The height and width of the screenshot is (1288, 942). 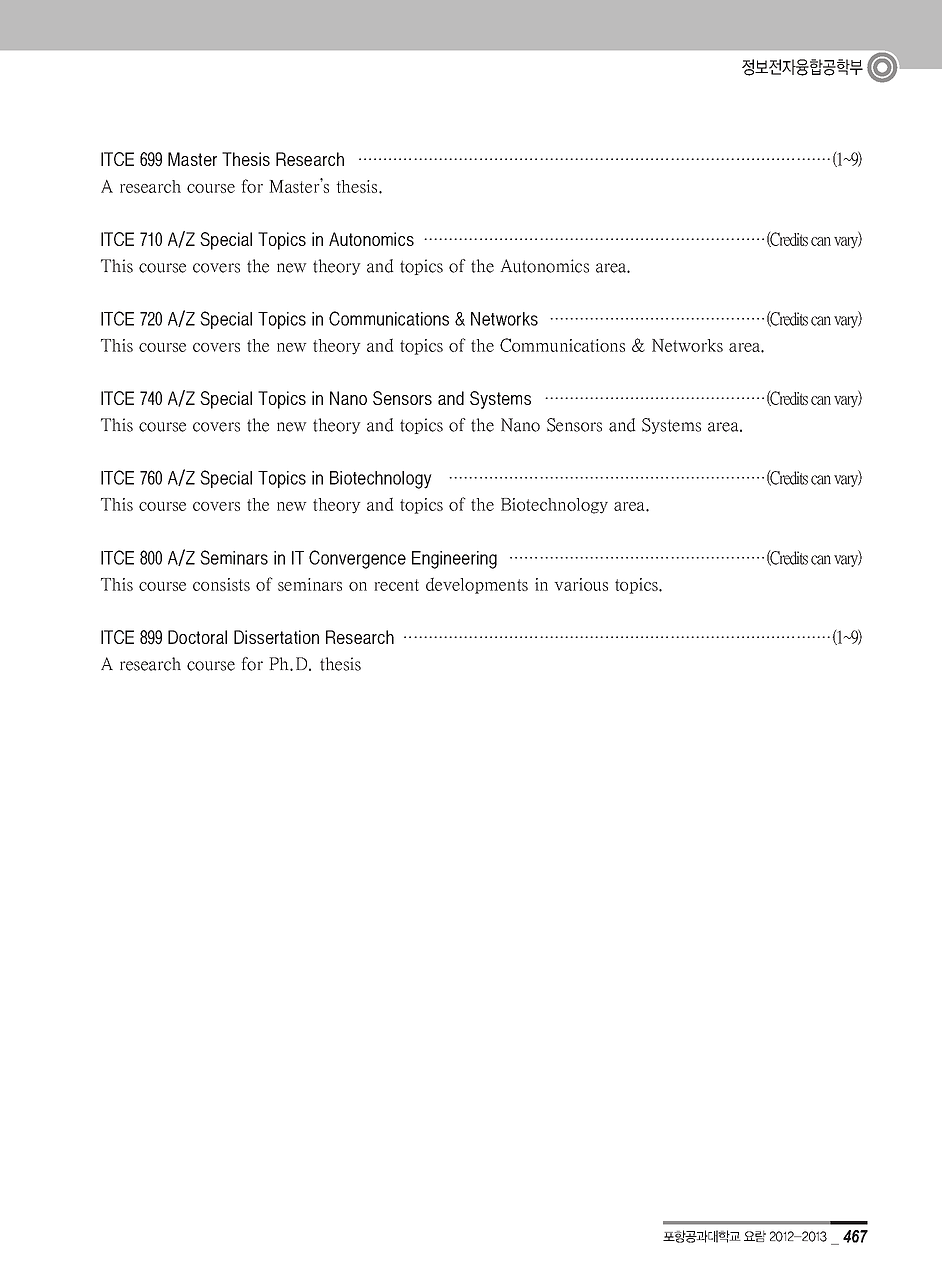 I want to click on Convergence, so click(x=357, y=559).
